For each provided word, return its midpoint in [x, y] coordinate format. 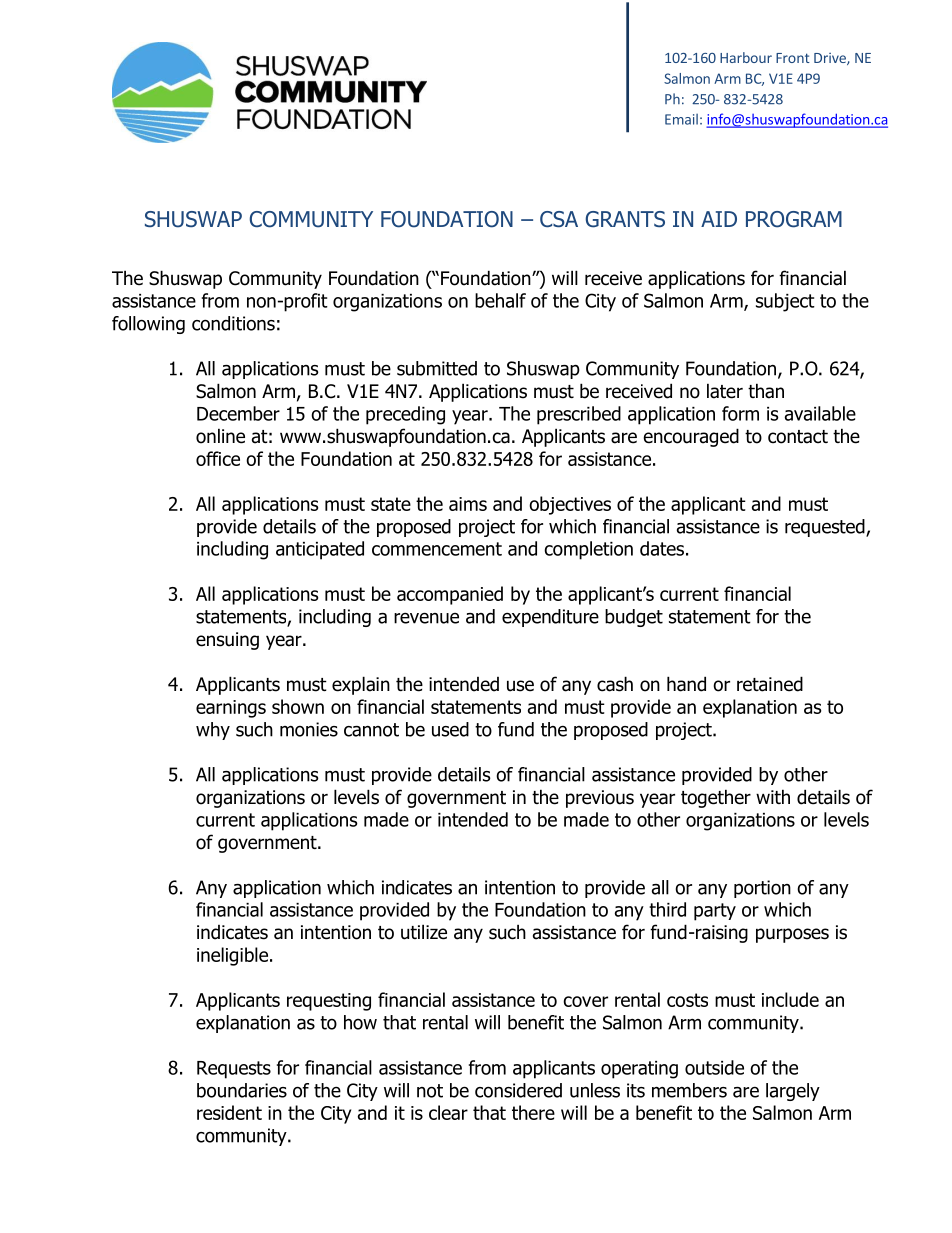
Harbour [746, 57]
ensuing [227, 641]
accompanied [450, 595]
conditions [233, 323]
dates [662, 548]
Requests [234, 1070]
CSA [559, 219]
